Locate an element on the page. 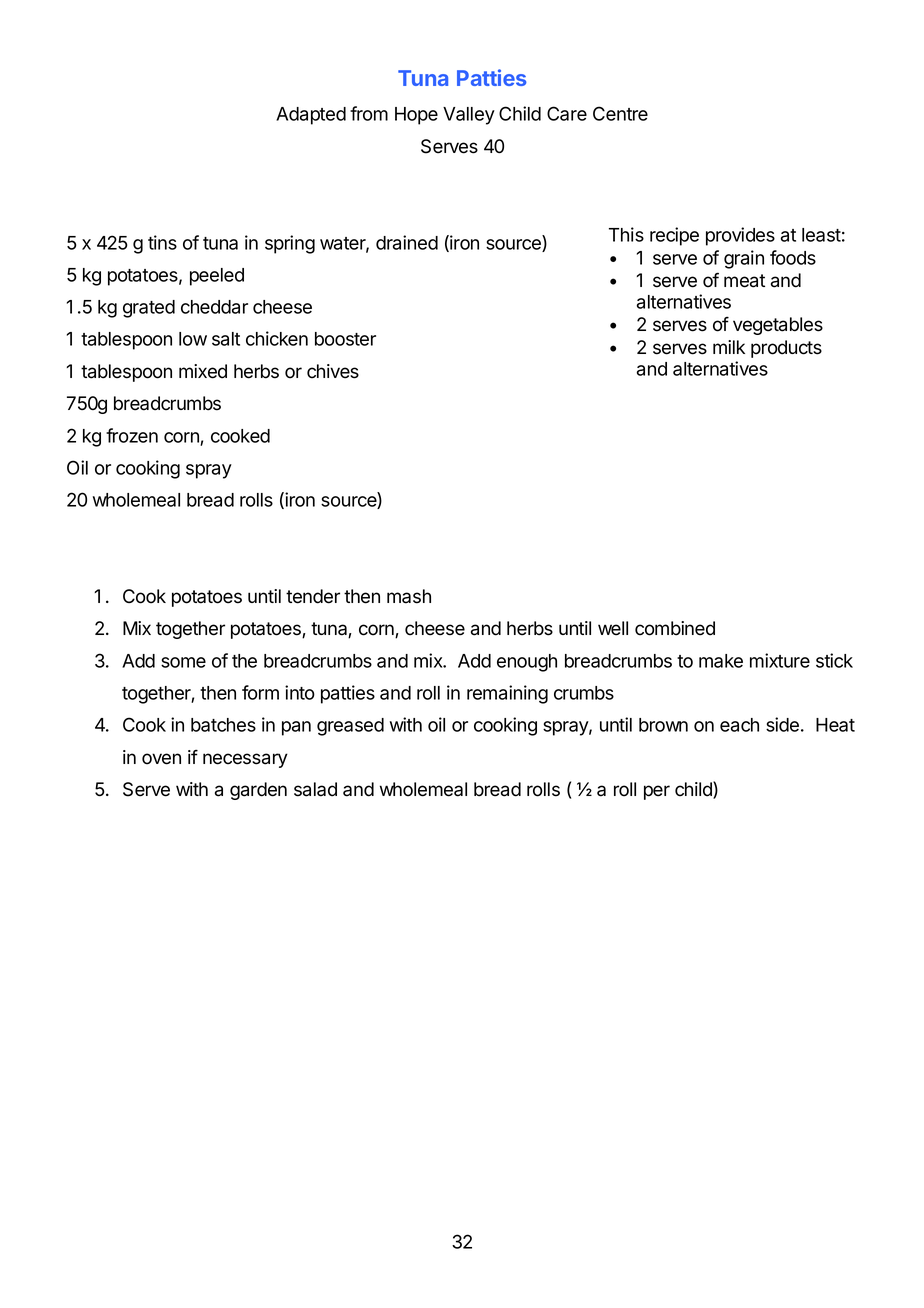 The width and height of the document is (924, 1308). Valley is located at coordinates (469, 116).
